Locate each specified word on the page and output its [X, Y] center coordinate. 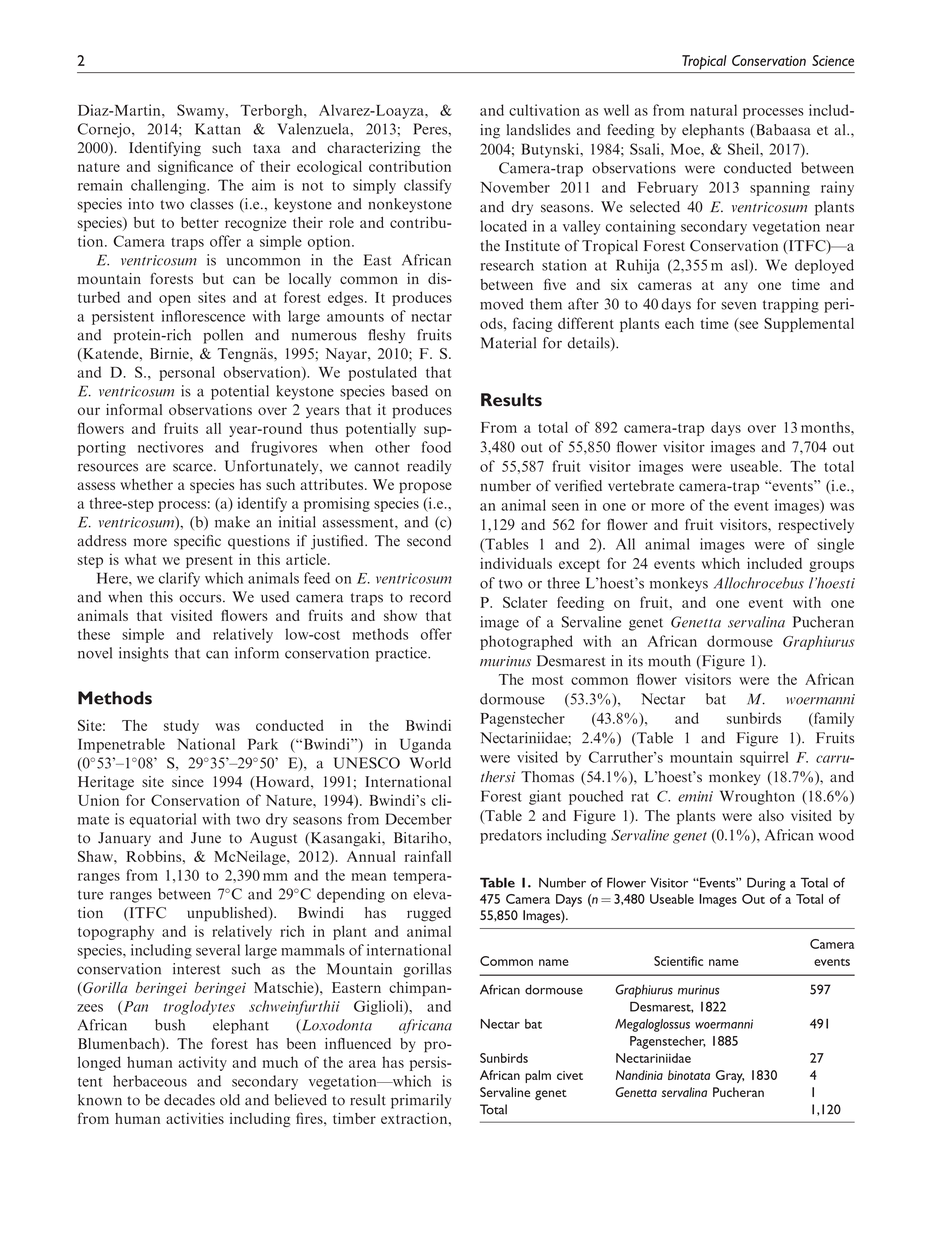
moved [502, 304]
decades [189, 1100]
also [771, 815]
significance [195, 167]
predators [511, 836]
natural [713, 110]
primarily [421, 1101]
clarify [179, 579]
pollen [223, 336]
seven [738, 306]
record [430, 597]
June [206, 838]
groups [831, 566]
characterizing [374, 149]
